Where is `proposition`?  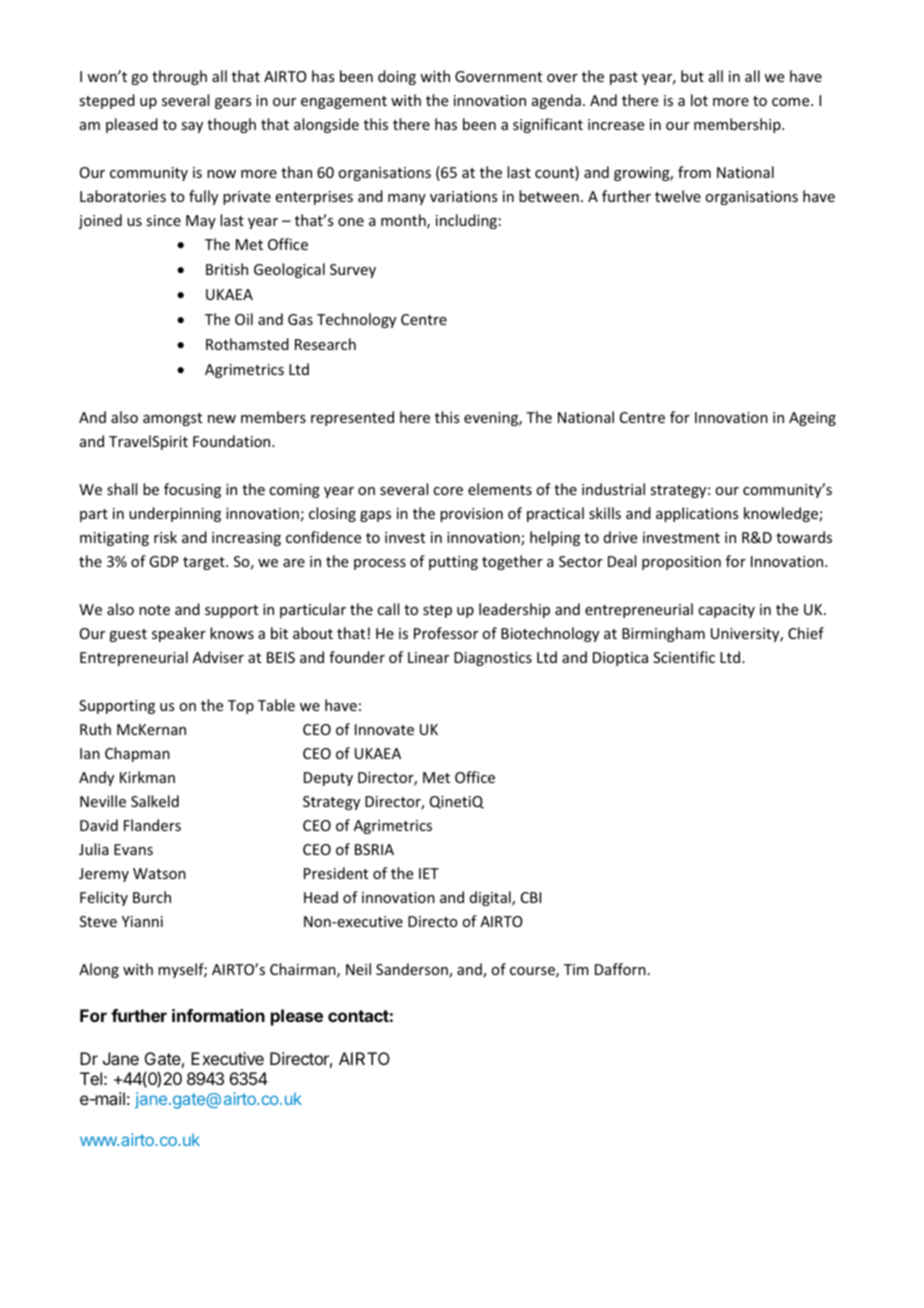 proposition is located at coordinates (681, 563).
